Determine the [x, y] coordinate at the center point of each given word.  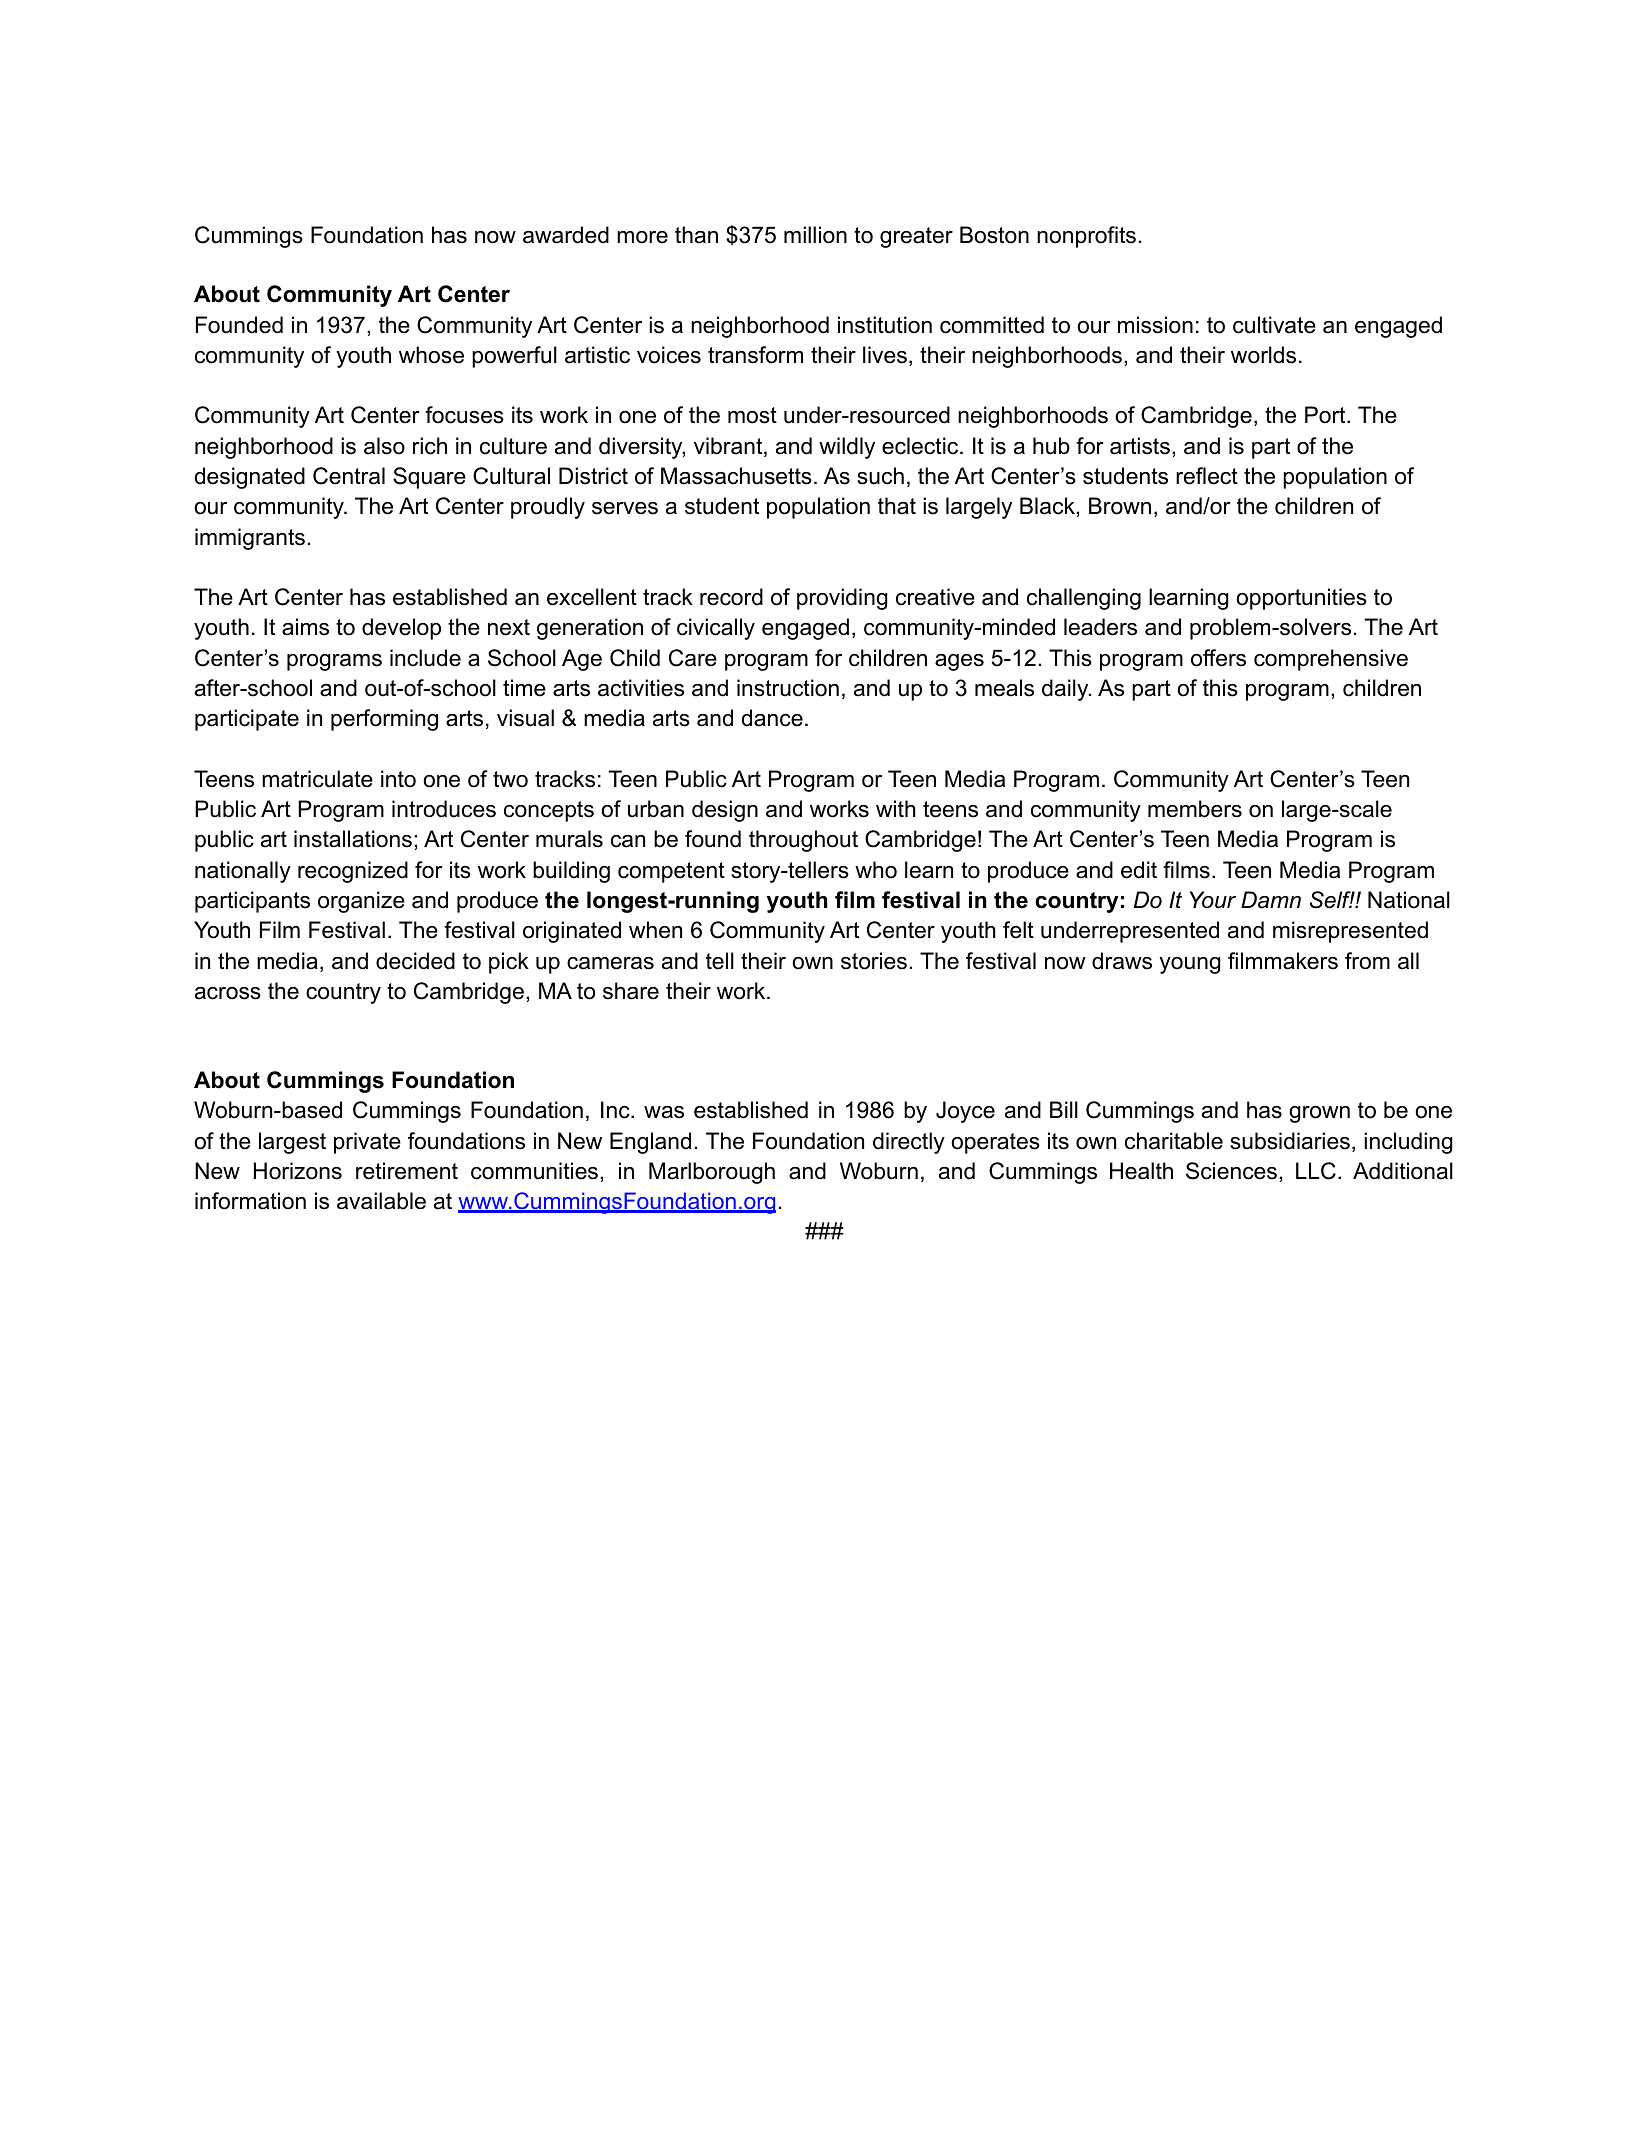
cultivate [1274, 325]
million [815, 235]
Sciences [1233, 1171]
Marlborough [712, 1173]
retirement [407, 1171]
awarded [566, 235]
